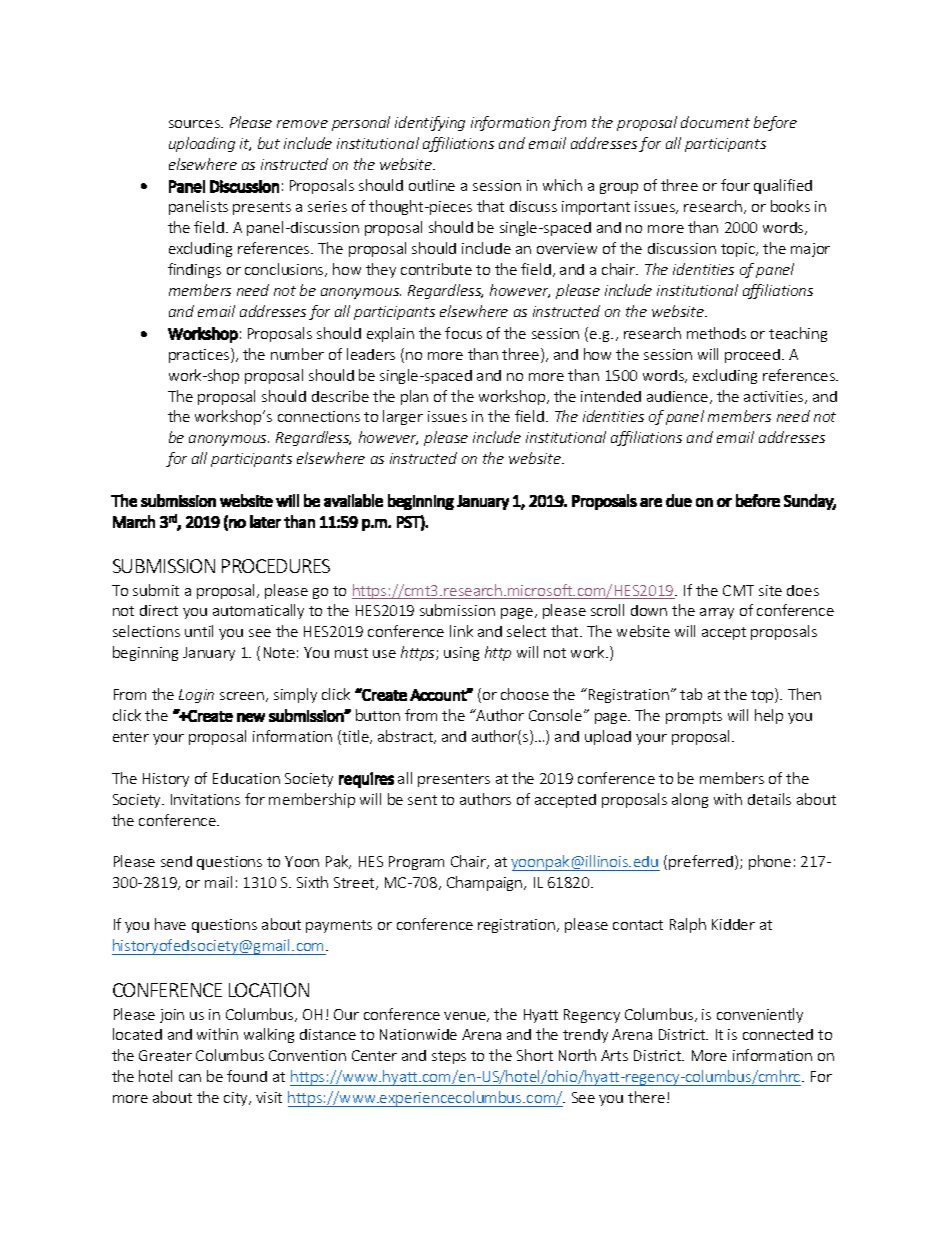  Describe the element at coordinates (769, 799) in the screenshot. I see `details` at that location.
